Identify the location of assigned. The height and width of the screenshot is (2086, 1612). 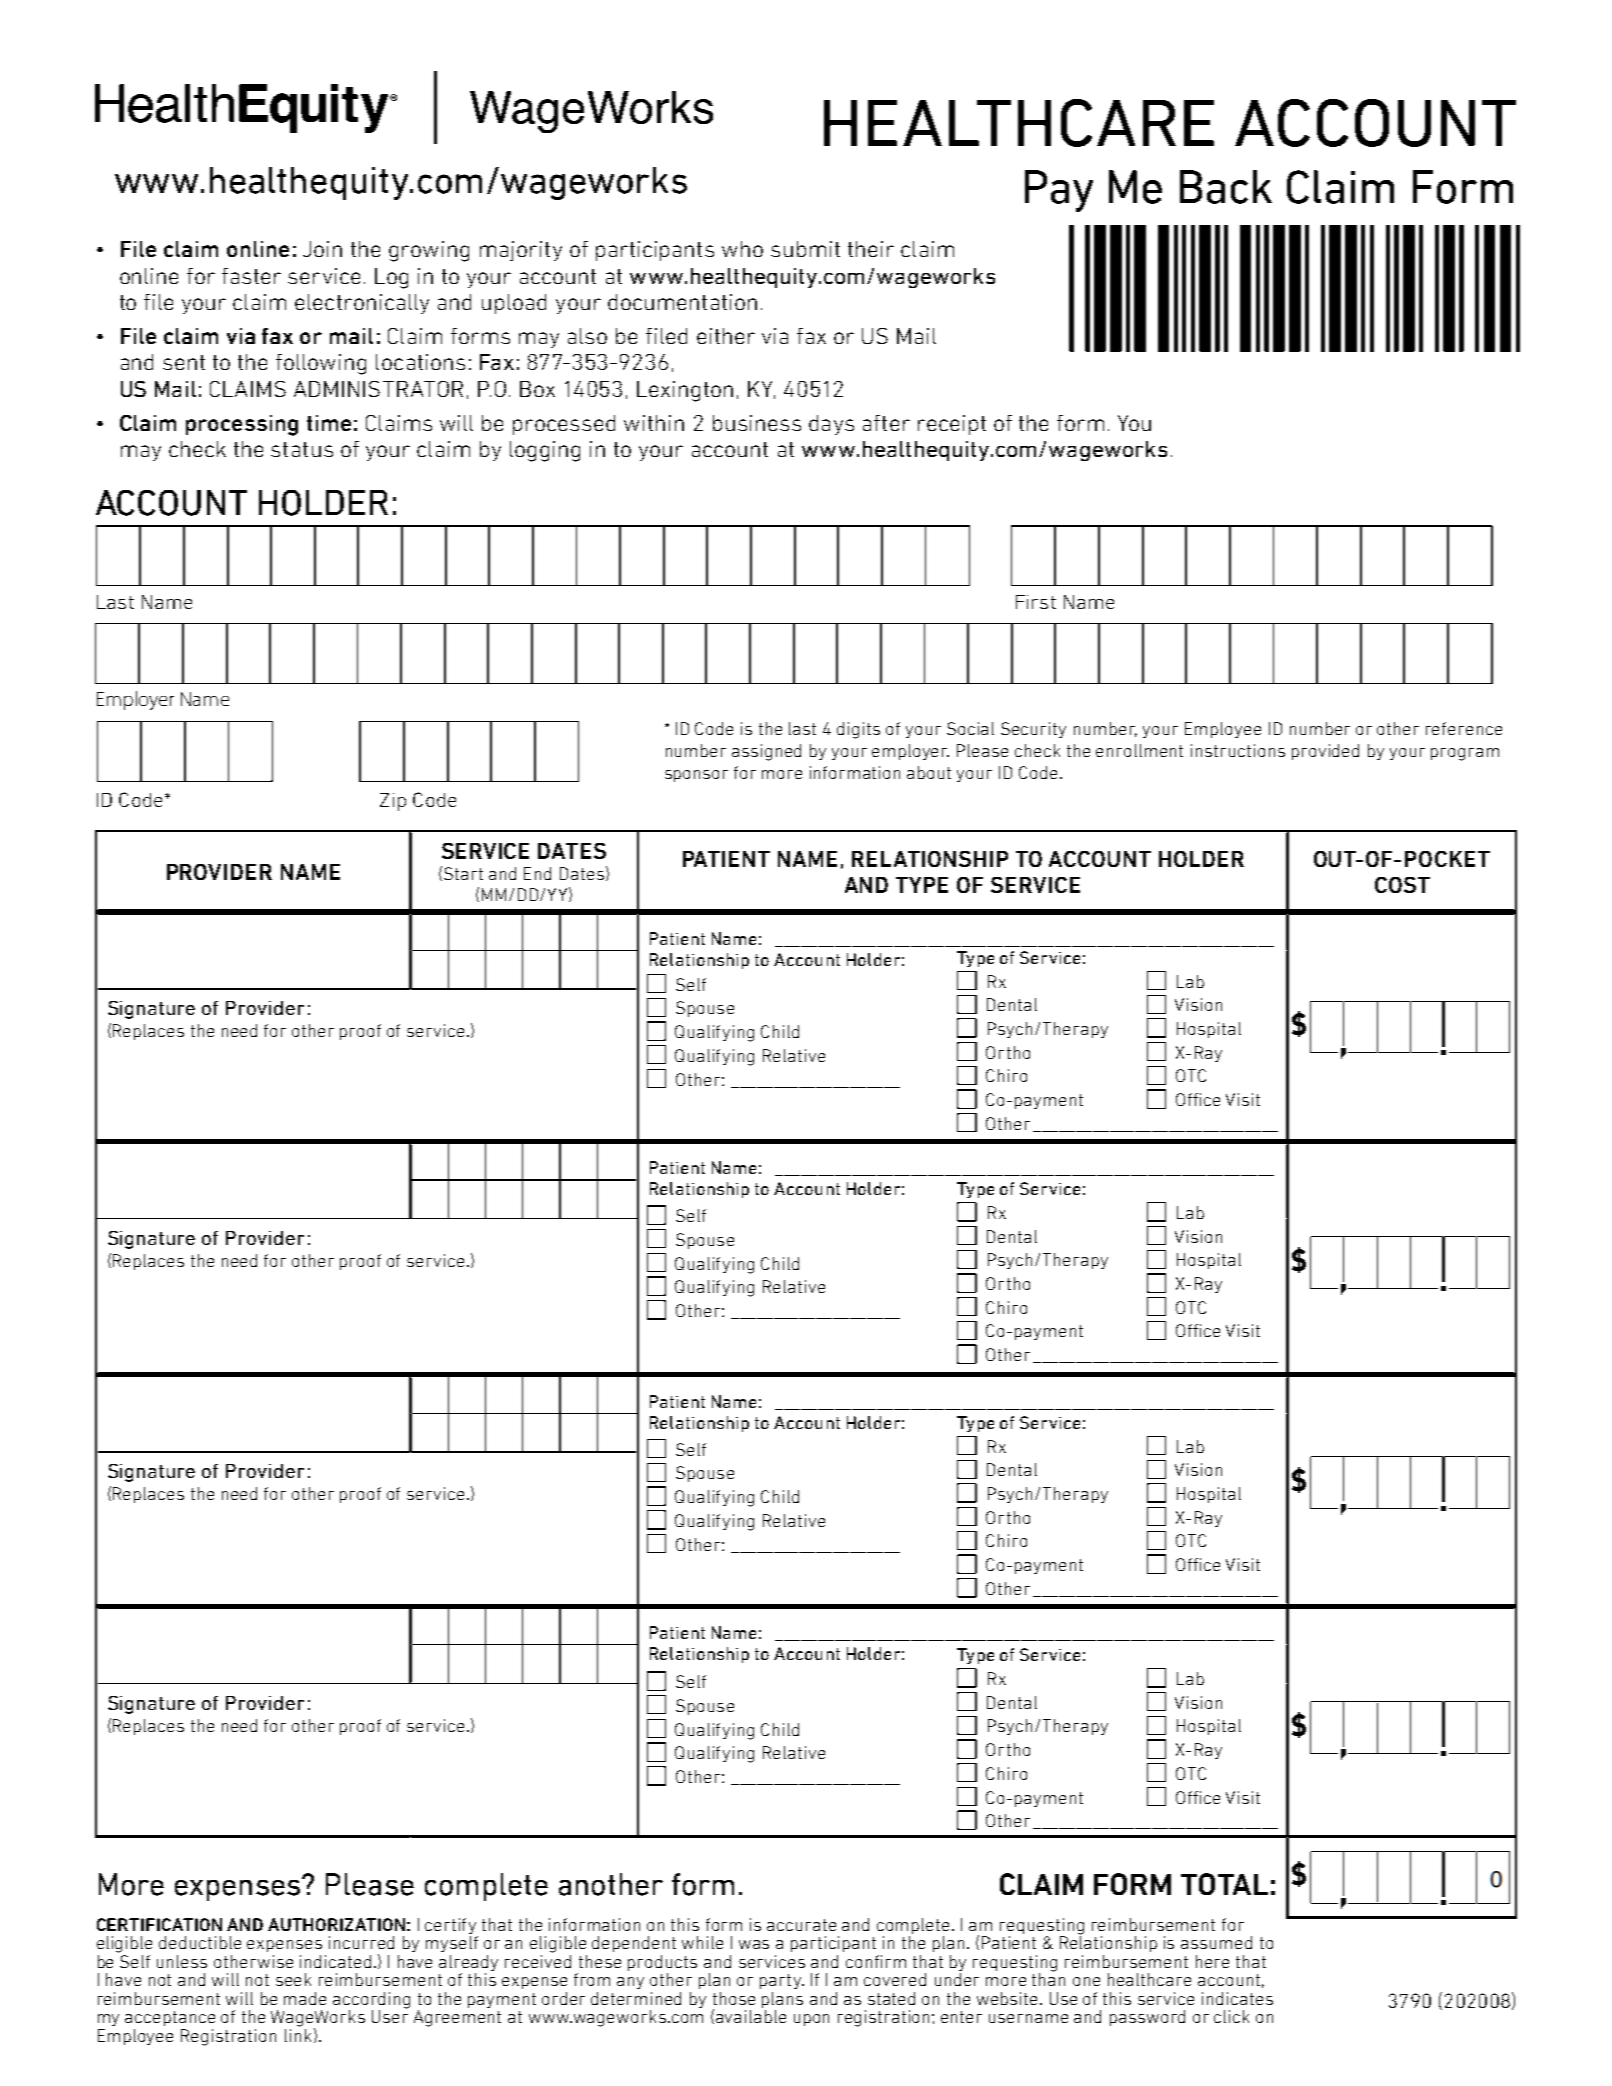
(766, 752).
